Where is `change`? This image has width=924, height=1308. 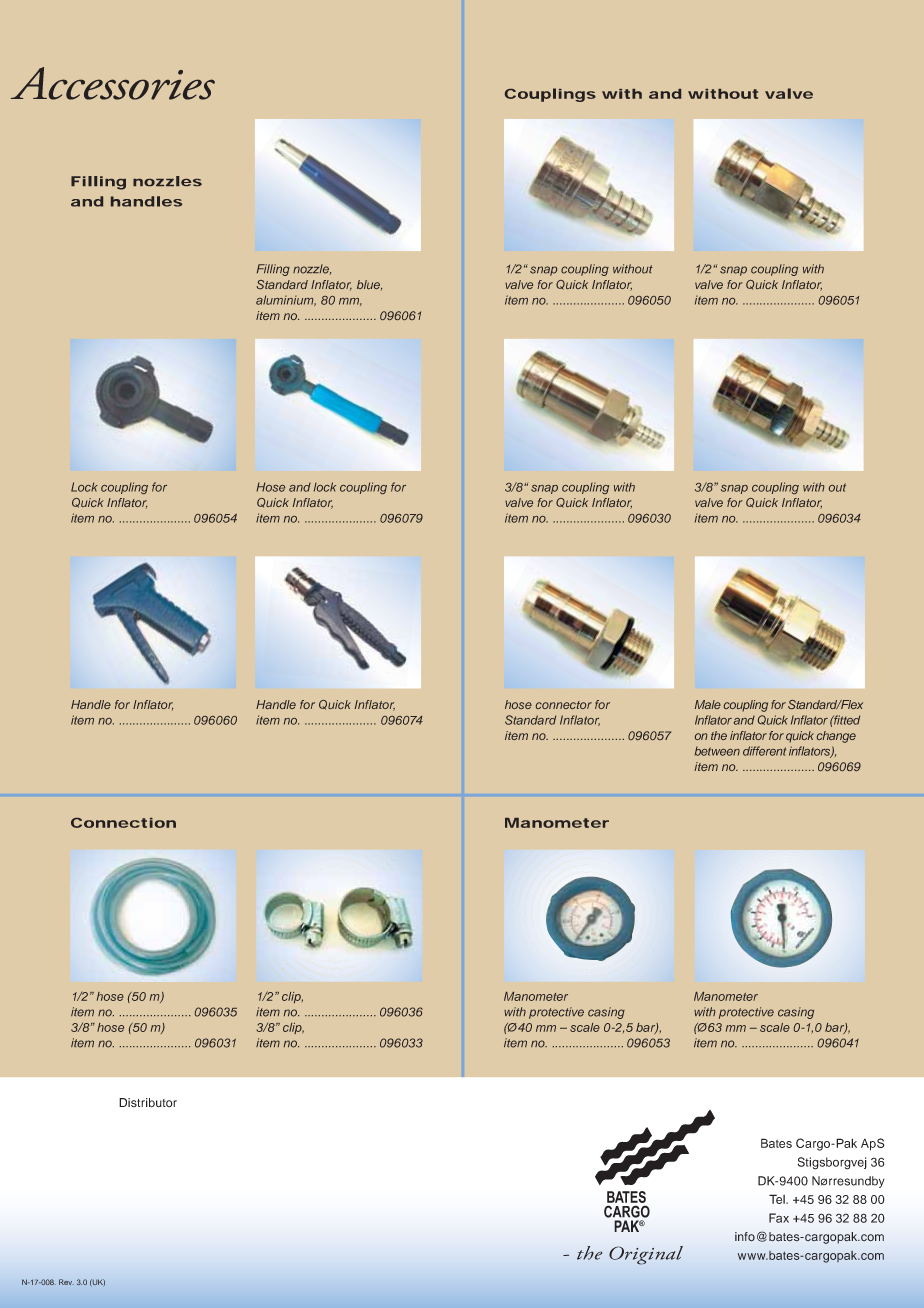
change is located at coordinates (836, 737).
